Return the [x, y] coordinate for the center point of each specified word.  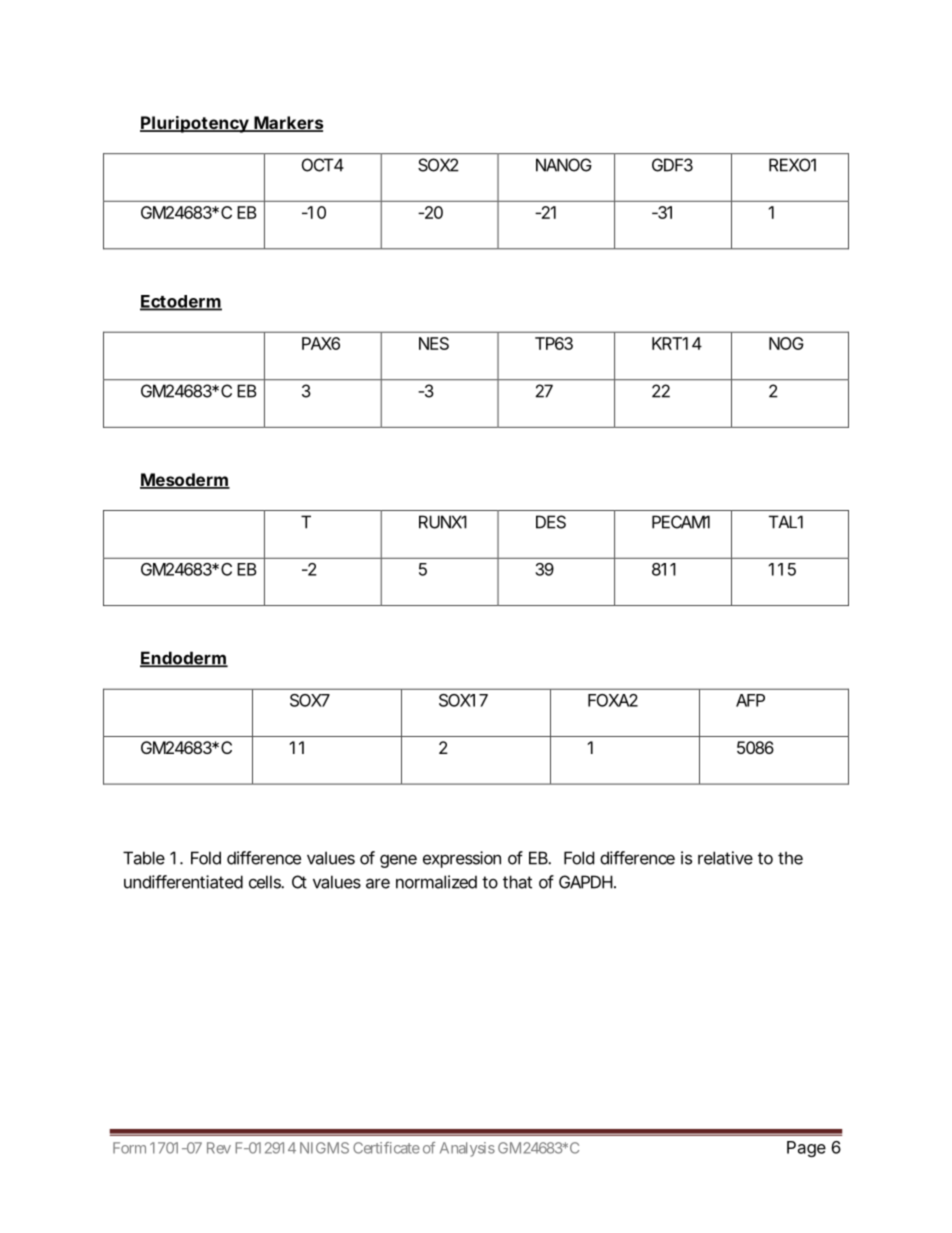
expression [462, 859]
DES [551, 522]
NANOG [564, 165]
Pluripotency [195, 124]
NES [434, 343]
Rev [219, 1148]
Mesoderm [185, 481]
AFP [750, 700]
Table [144, 858]
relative [725, 858]
